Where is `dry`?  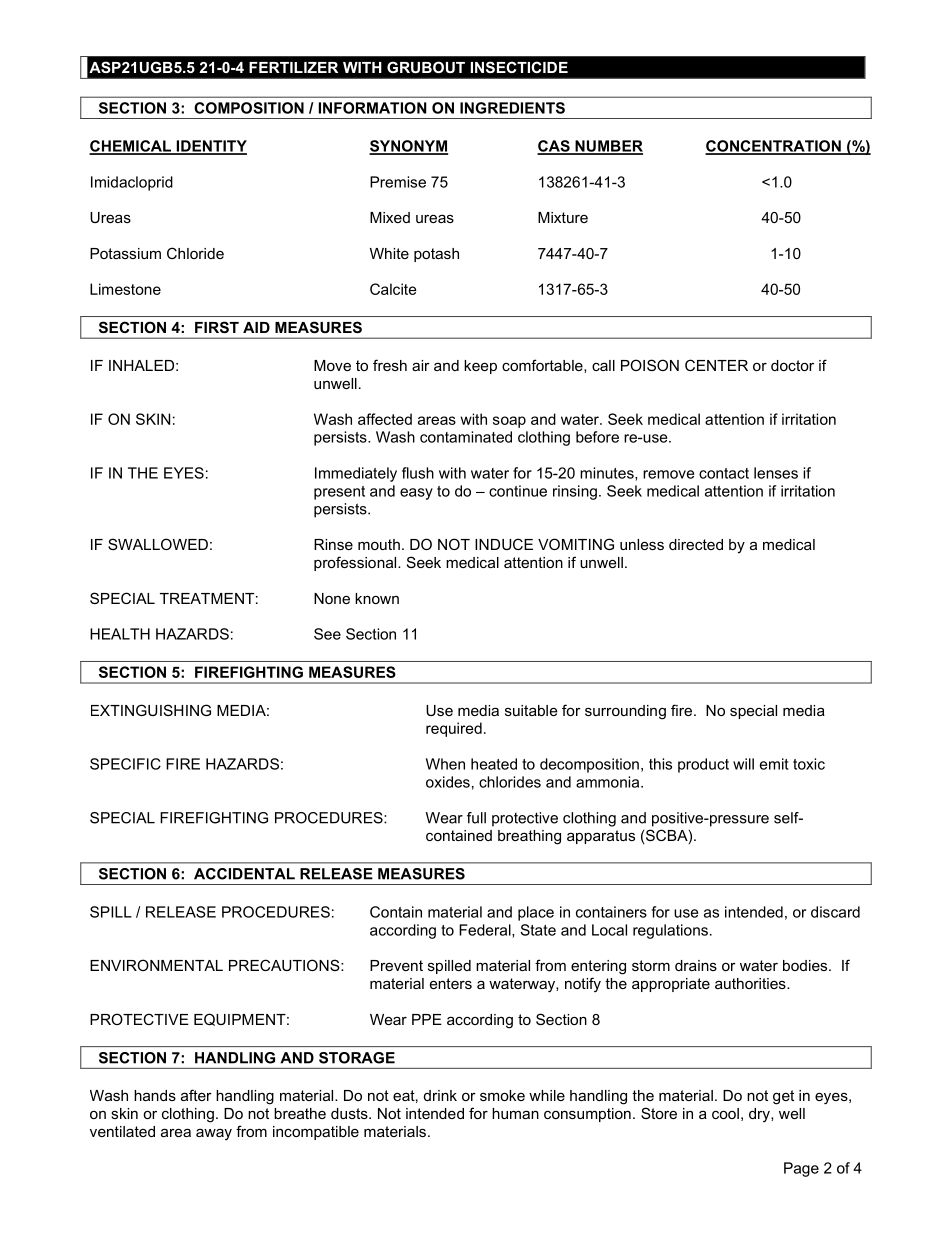 dry is located at coordinates (760, 1115).
